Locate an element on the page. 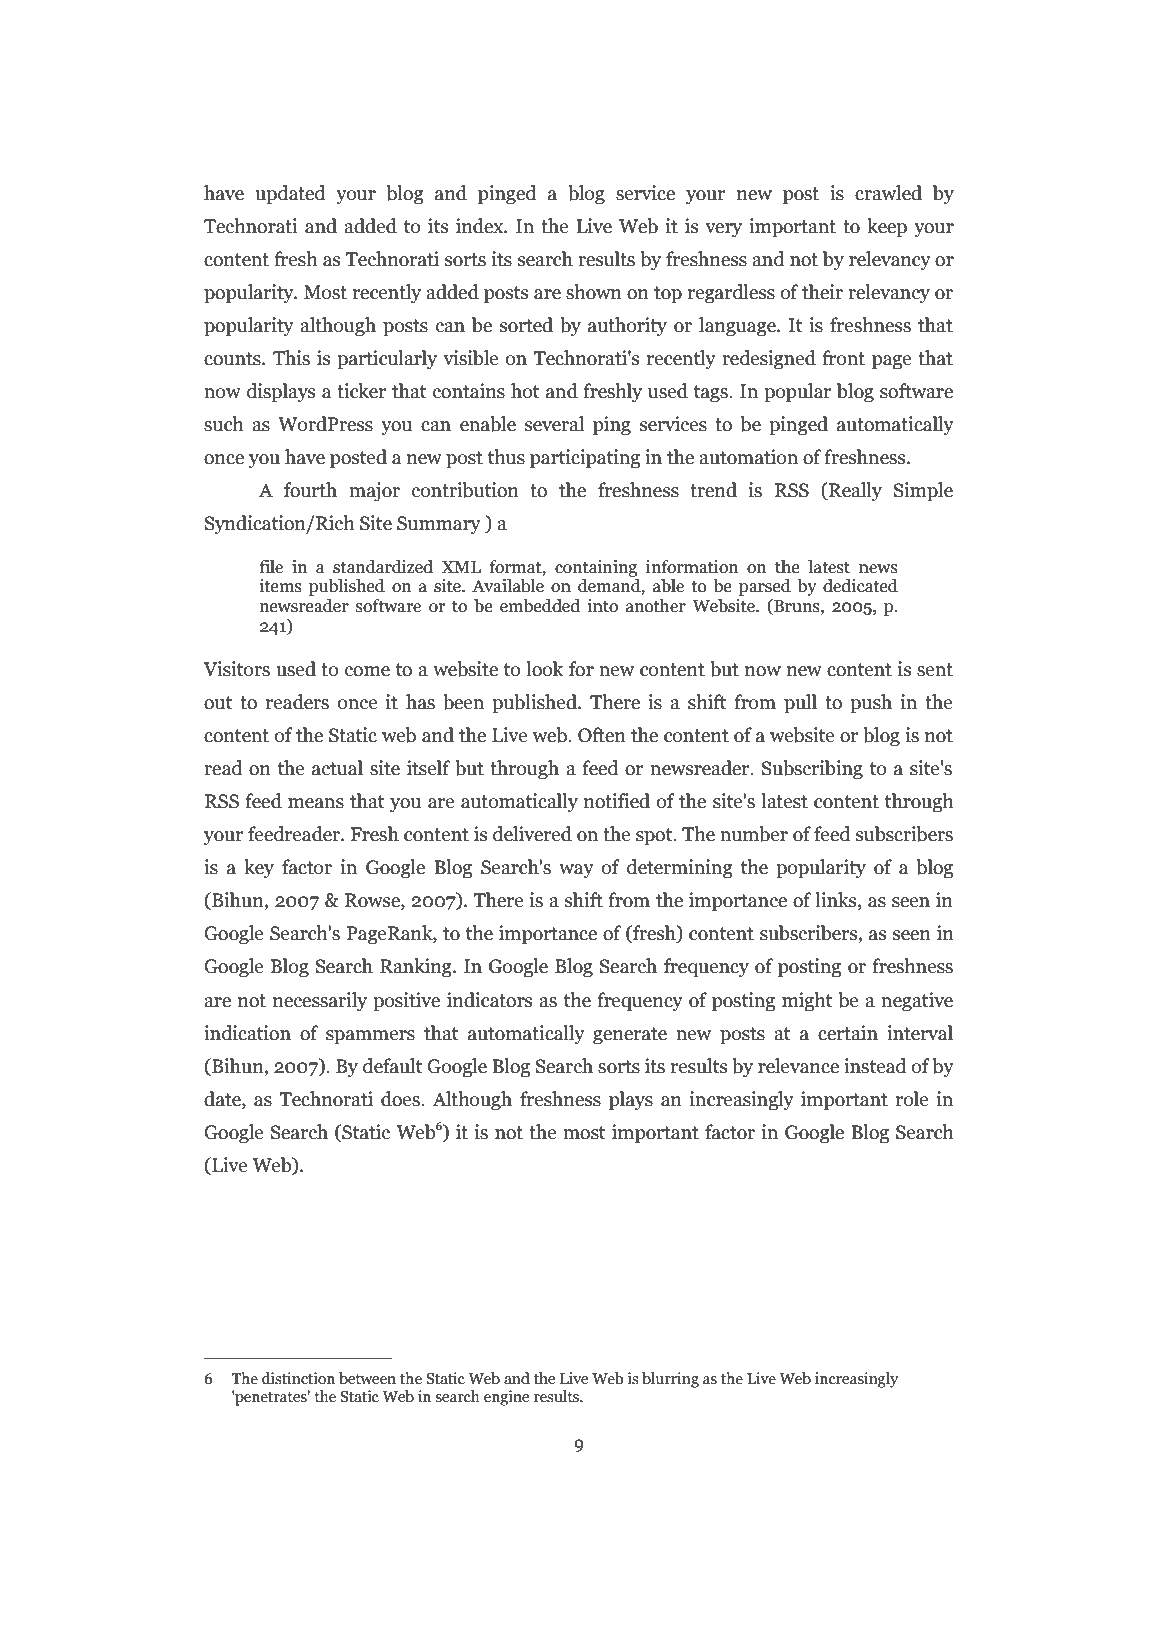 The height and width of the image is (1637, 1157). engine is located at coordinates (506, 1398).
